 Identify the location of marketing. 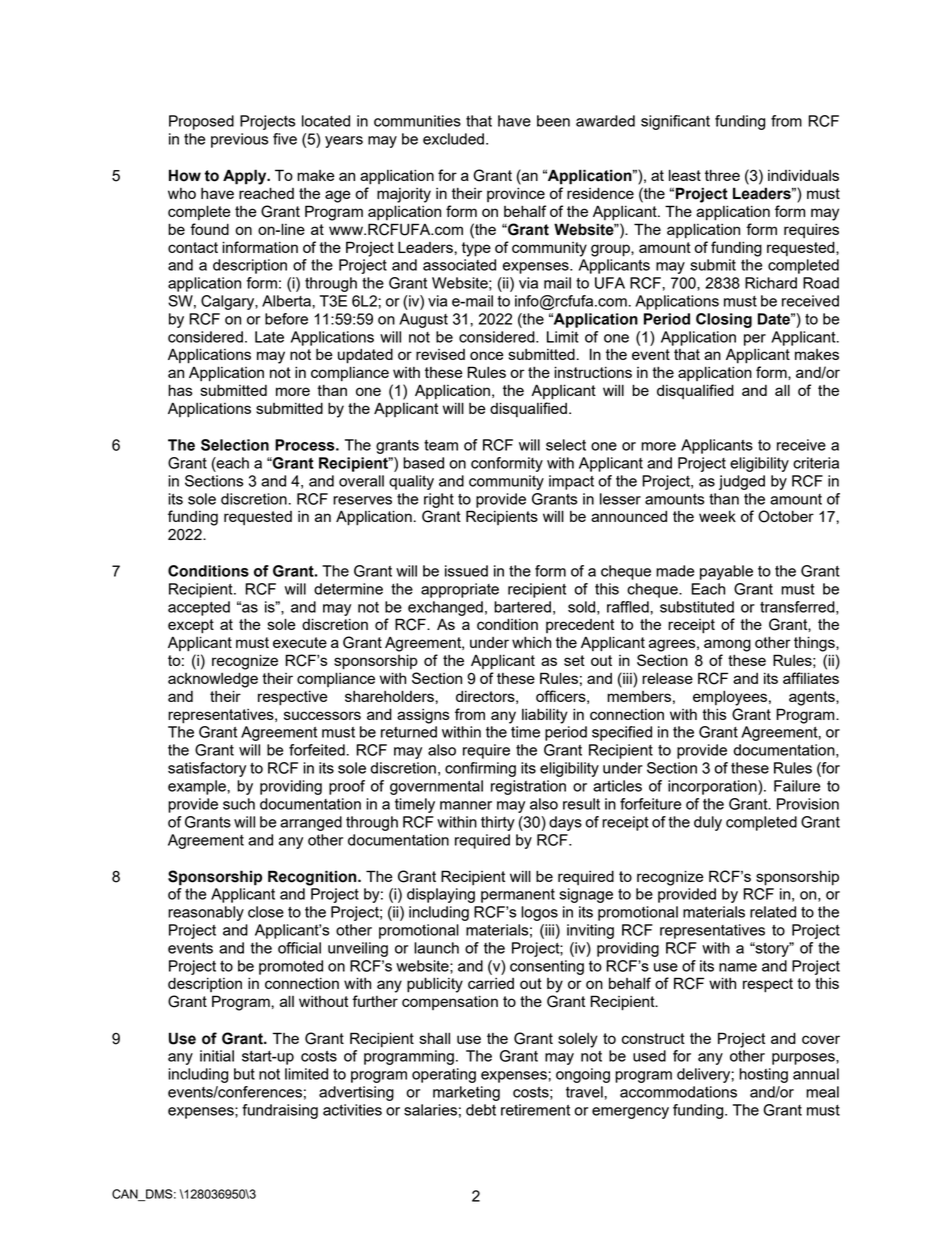
(466, 1093).
